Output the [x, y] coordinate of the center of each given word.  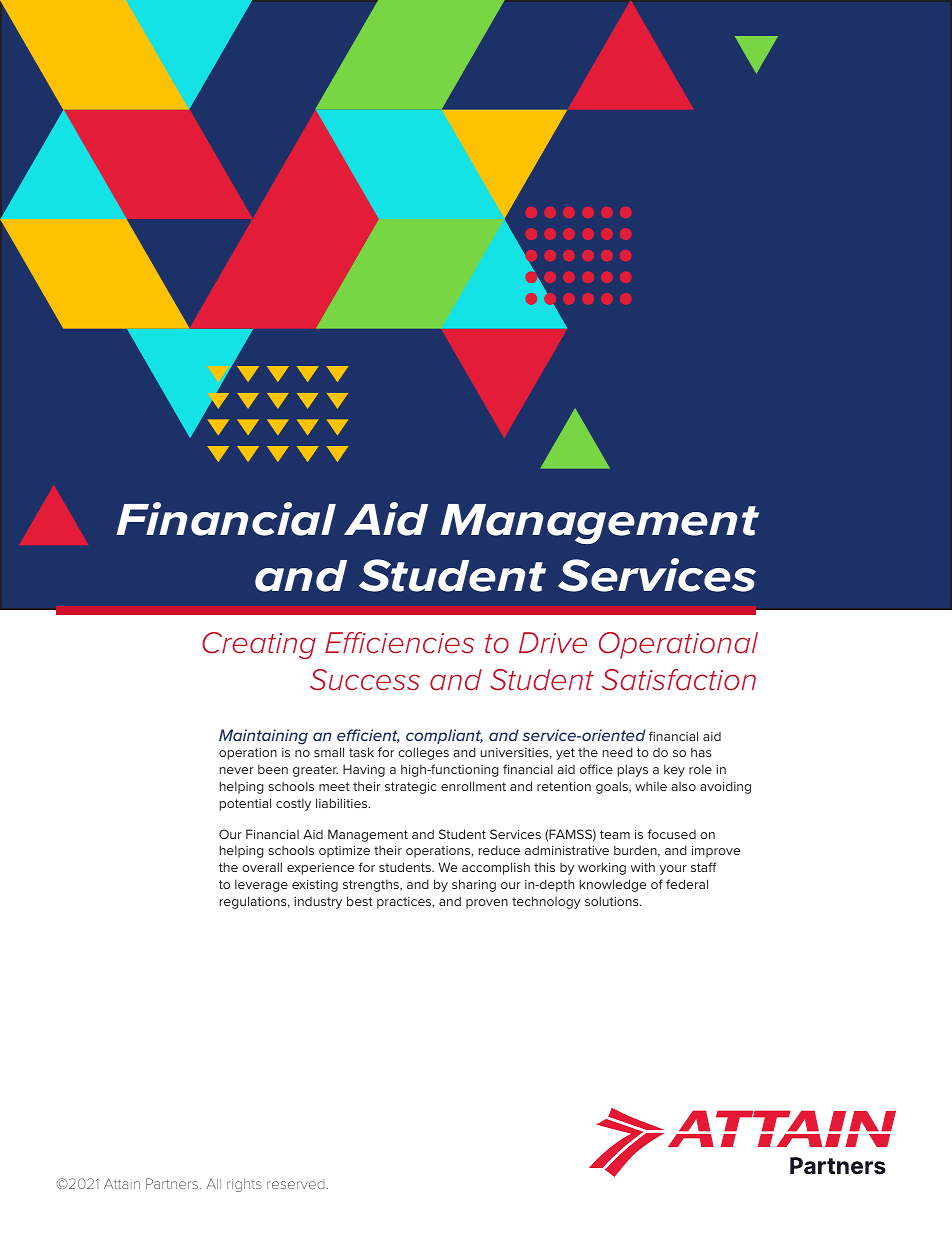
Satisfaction [679, 680]
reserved [295, 1184]
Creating [259, 645]
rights [244, 1185]
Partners [173, 1183]
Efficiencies [399, 643]
